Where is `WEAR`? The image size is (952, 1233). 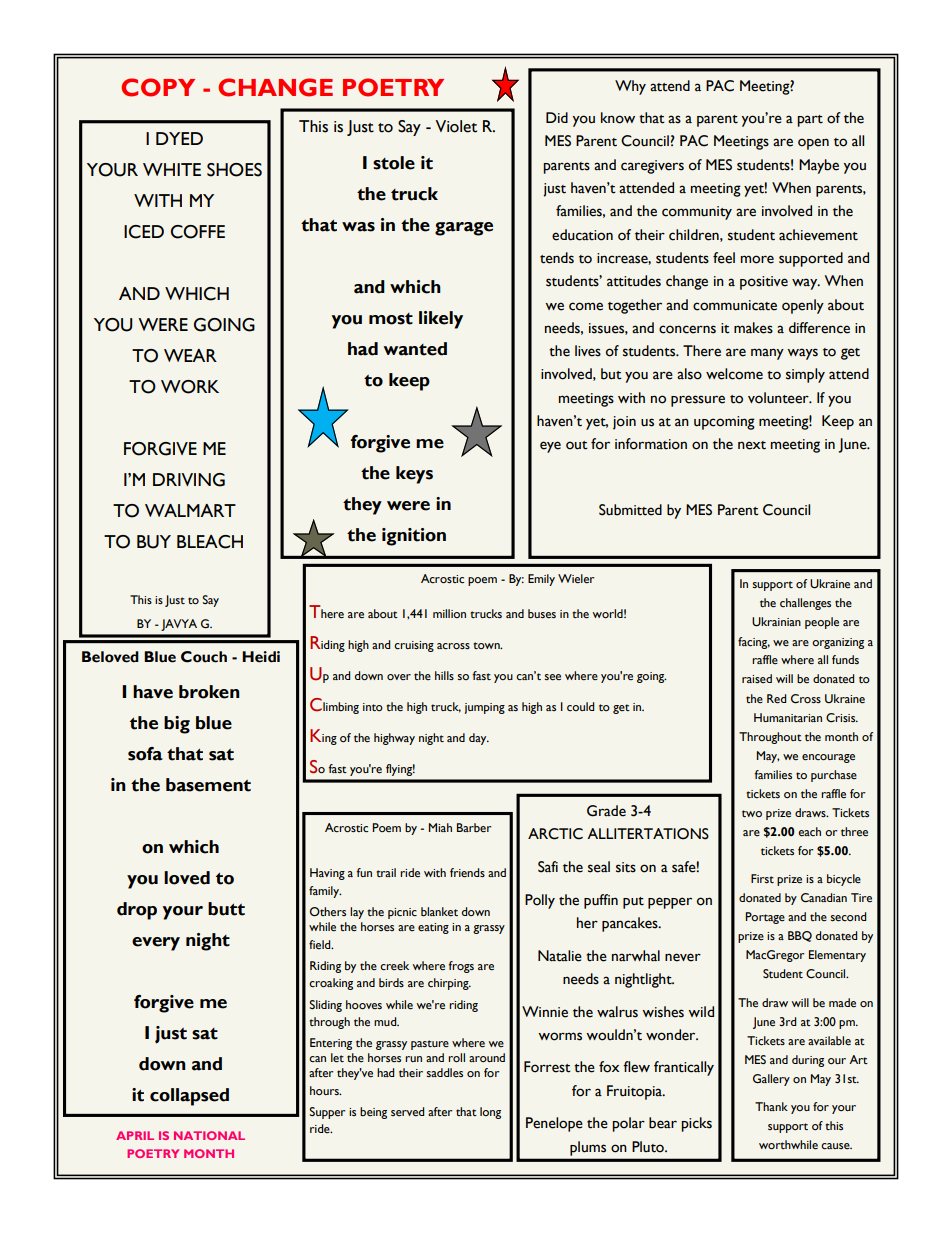 WEAR is located at coordinates (190, 355).
